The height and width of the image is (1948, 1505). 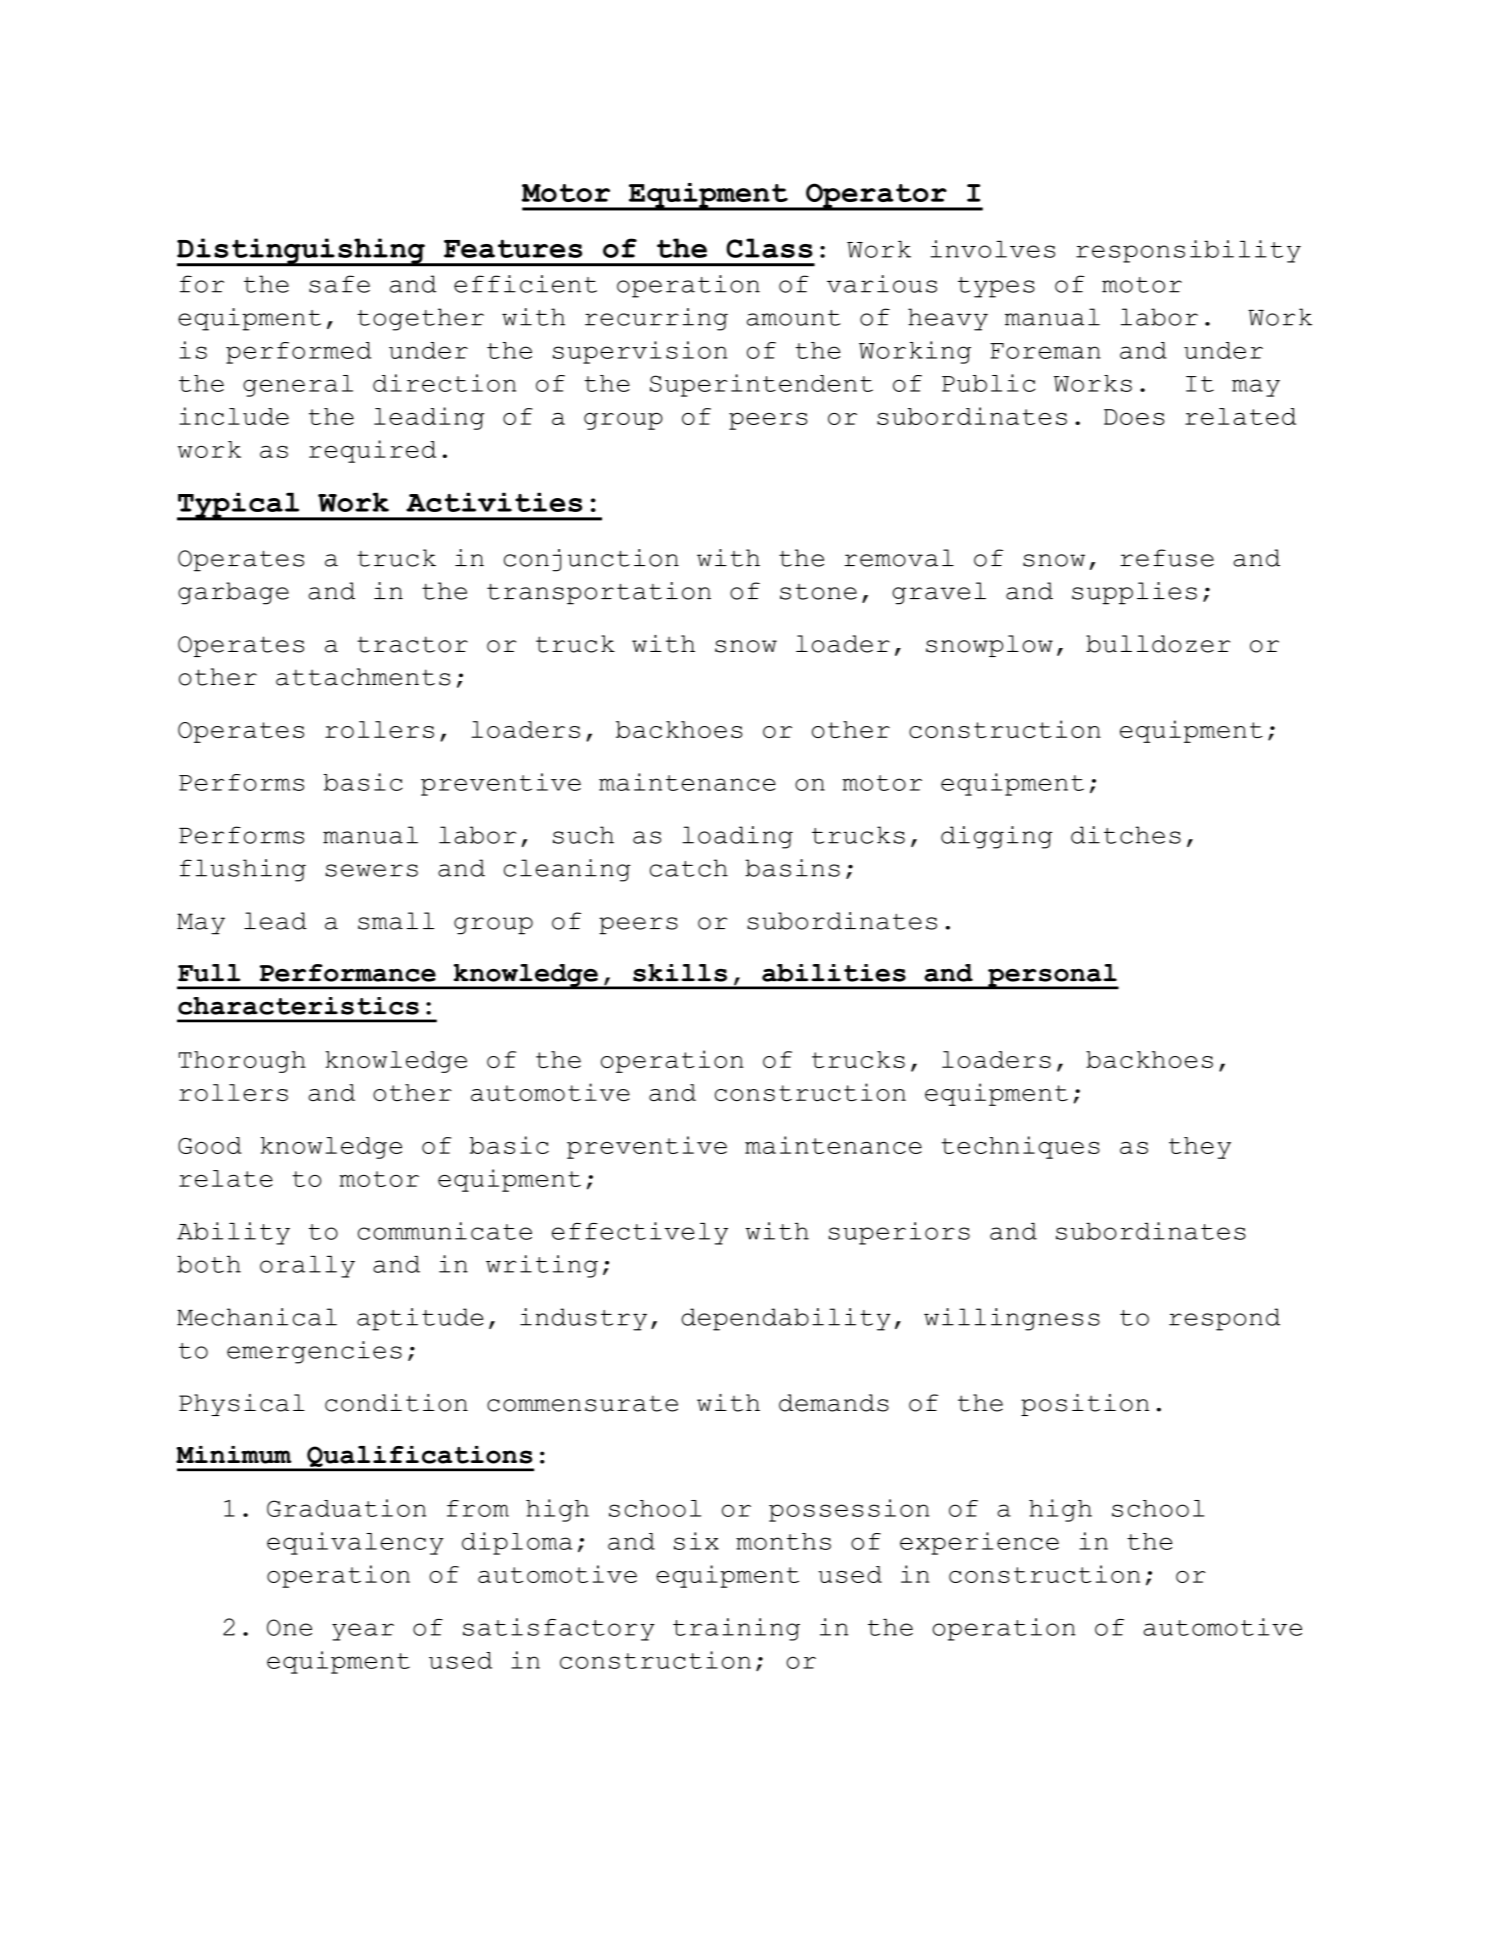 I want to click on personal, so click(x=1052, y=976).
